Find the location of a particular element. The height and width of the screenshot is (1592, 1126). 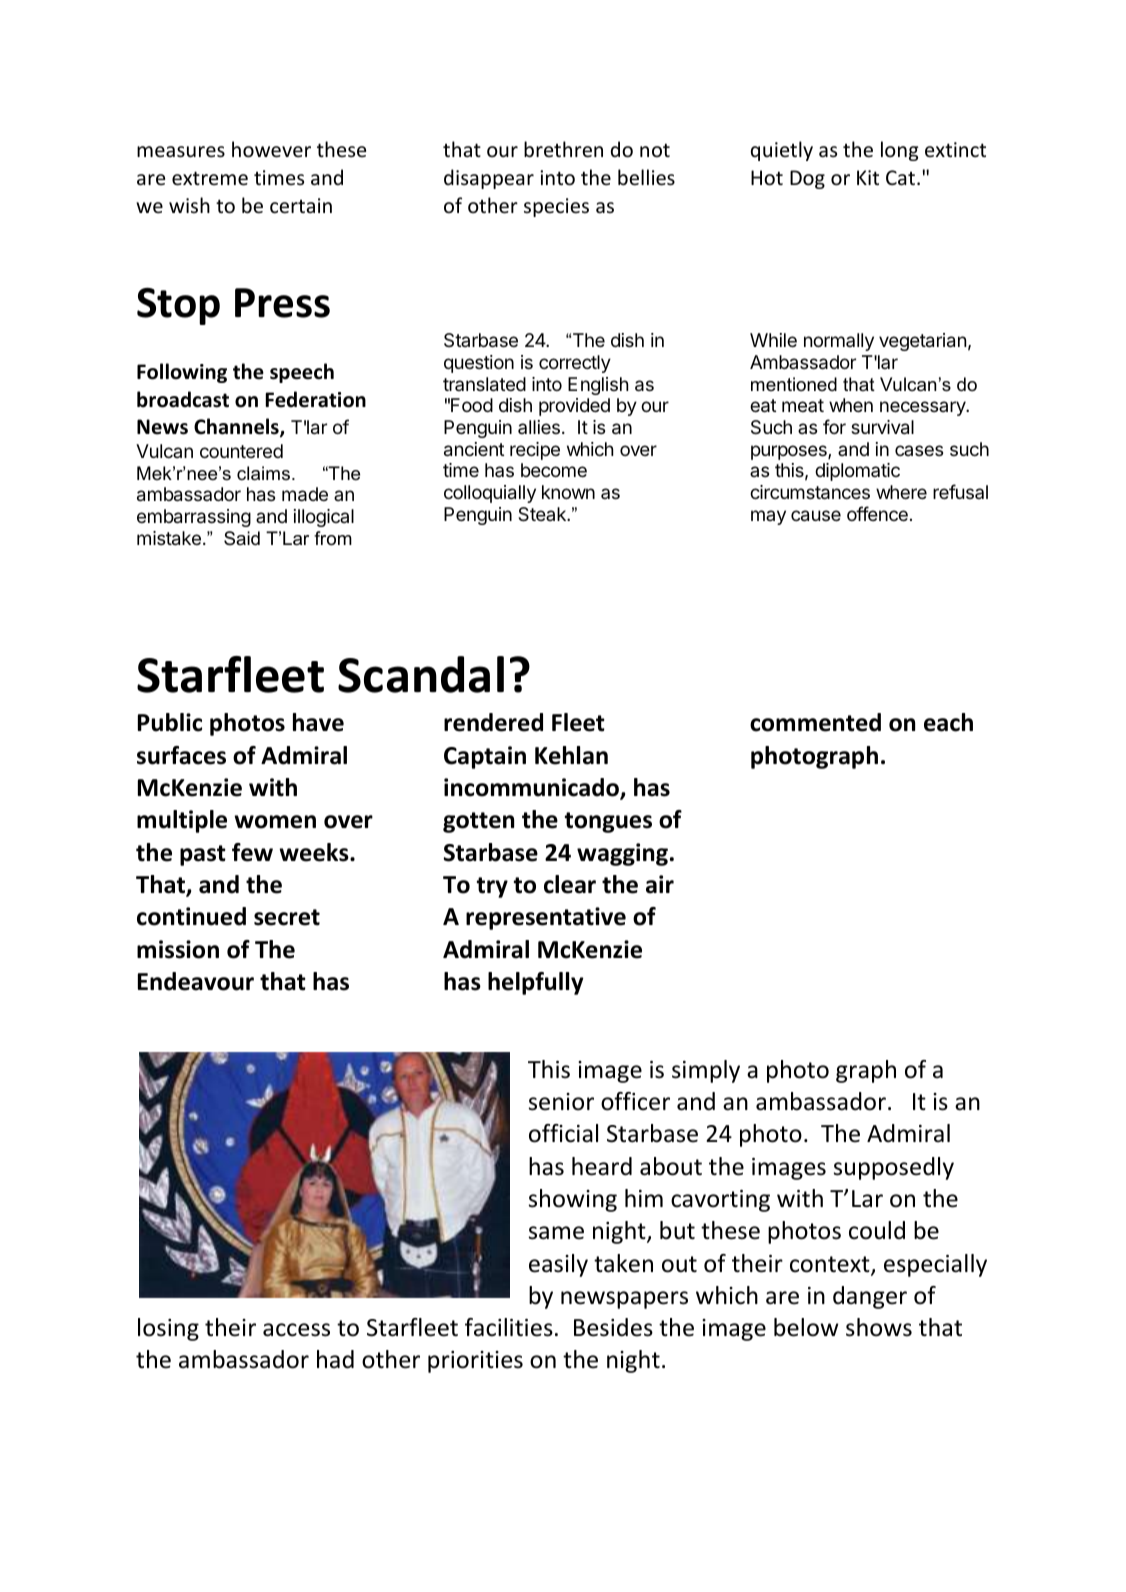

access is located at coordinates (296, 1330).
